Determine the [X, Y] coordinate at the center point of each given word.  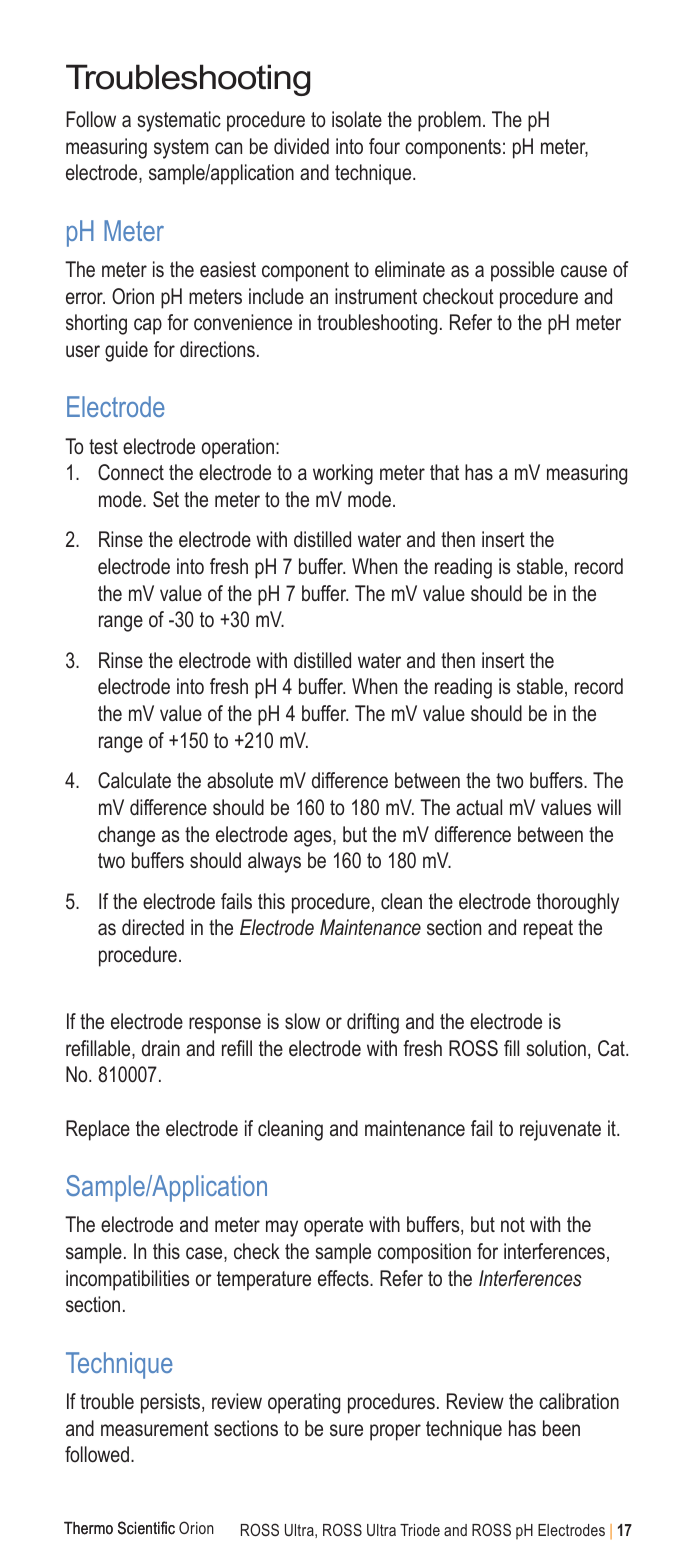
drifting [373, 1023]
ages [314, 838]
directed [153, 927]
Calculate [134, 780]
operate [333, 1227]
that [444, 472]
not [513, 1225]
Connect [131, 472]
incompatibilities [127, 1280]
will [609, 807]
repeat [548, 930]
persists [172, 1403]
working [343, 474]
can [228, 148]
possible [522, 271]
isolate [357, 119]
